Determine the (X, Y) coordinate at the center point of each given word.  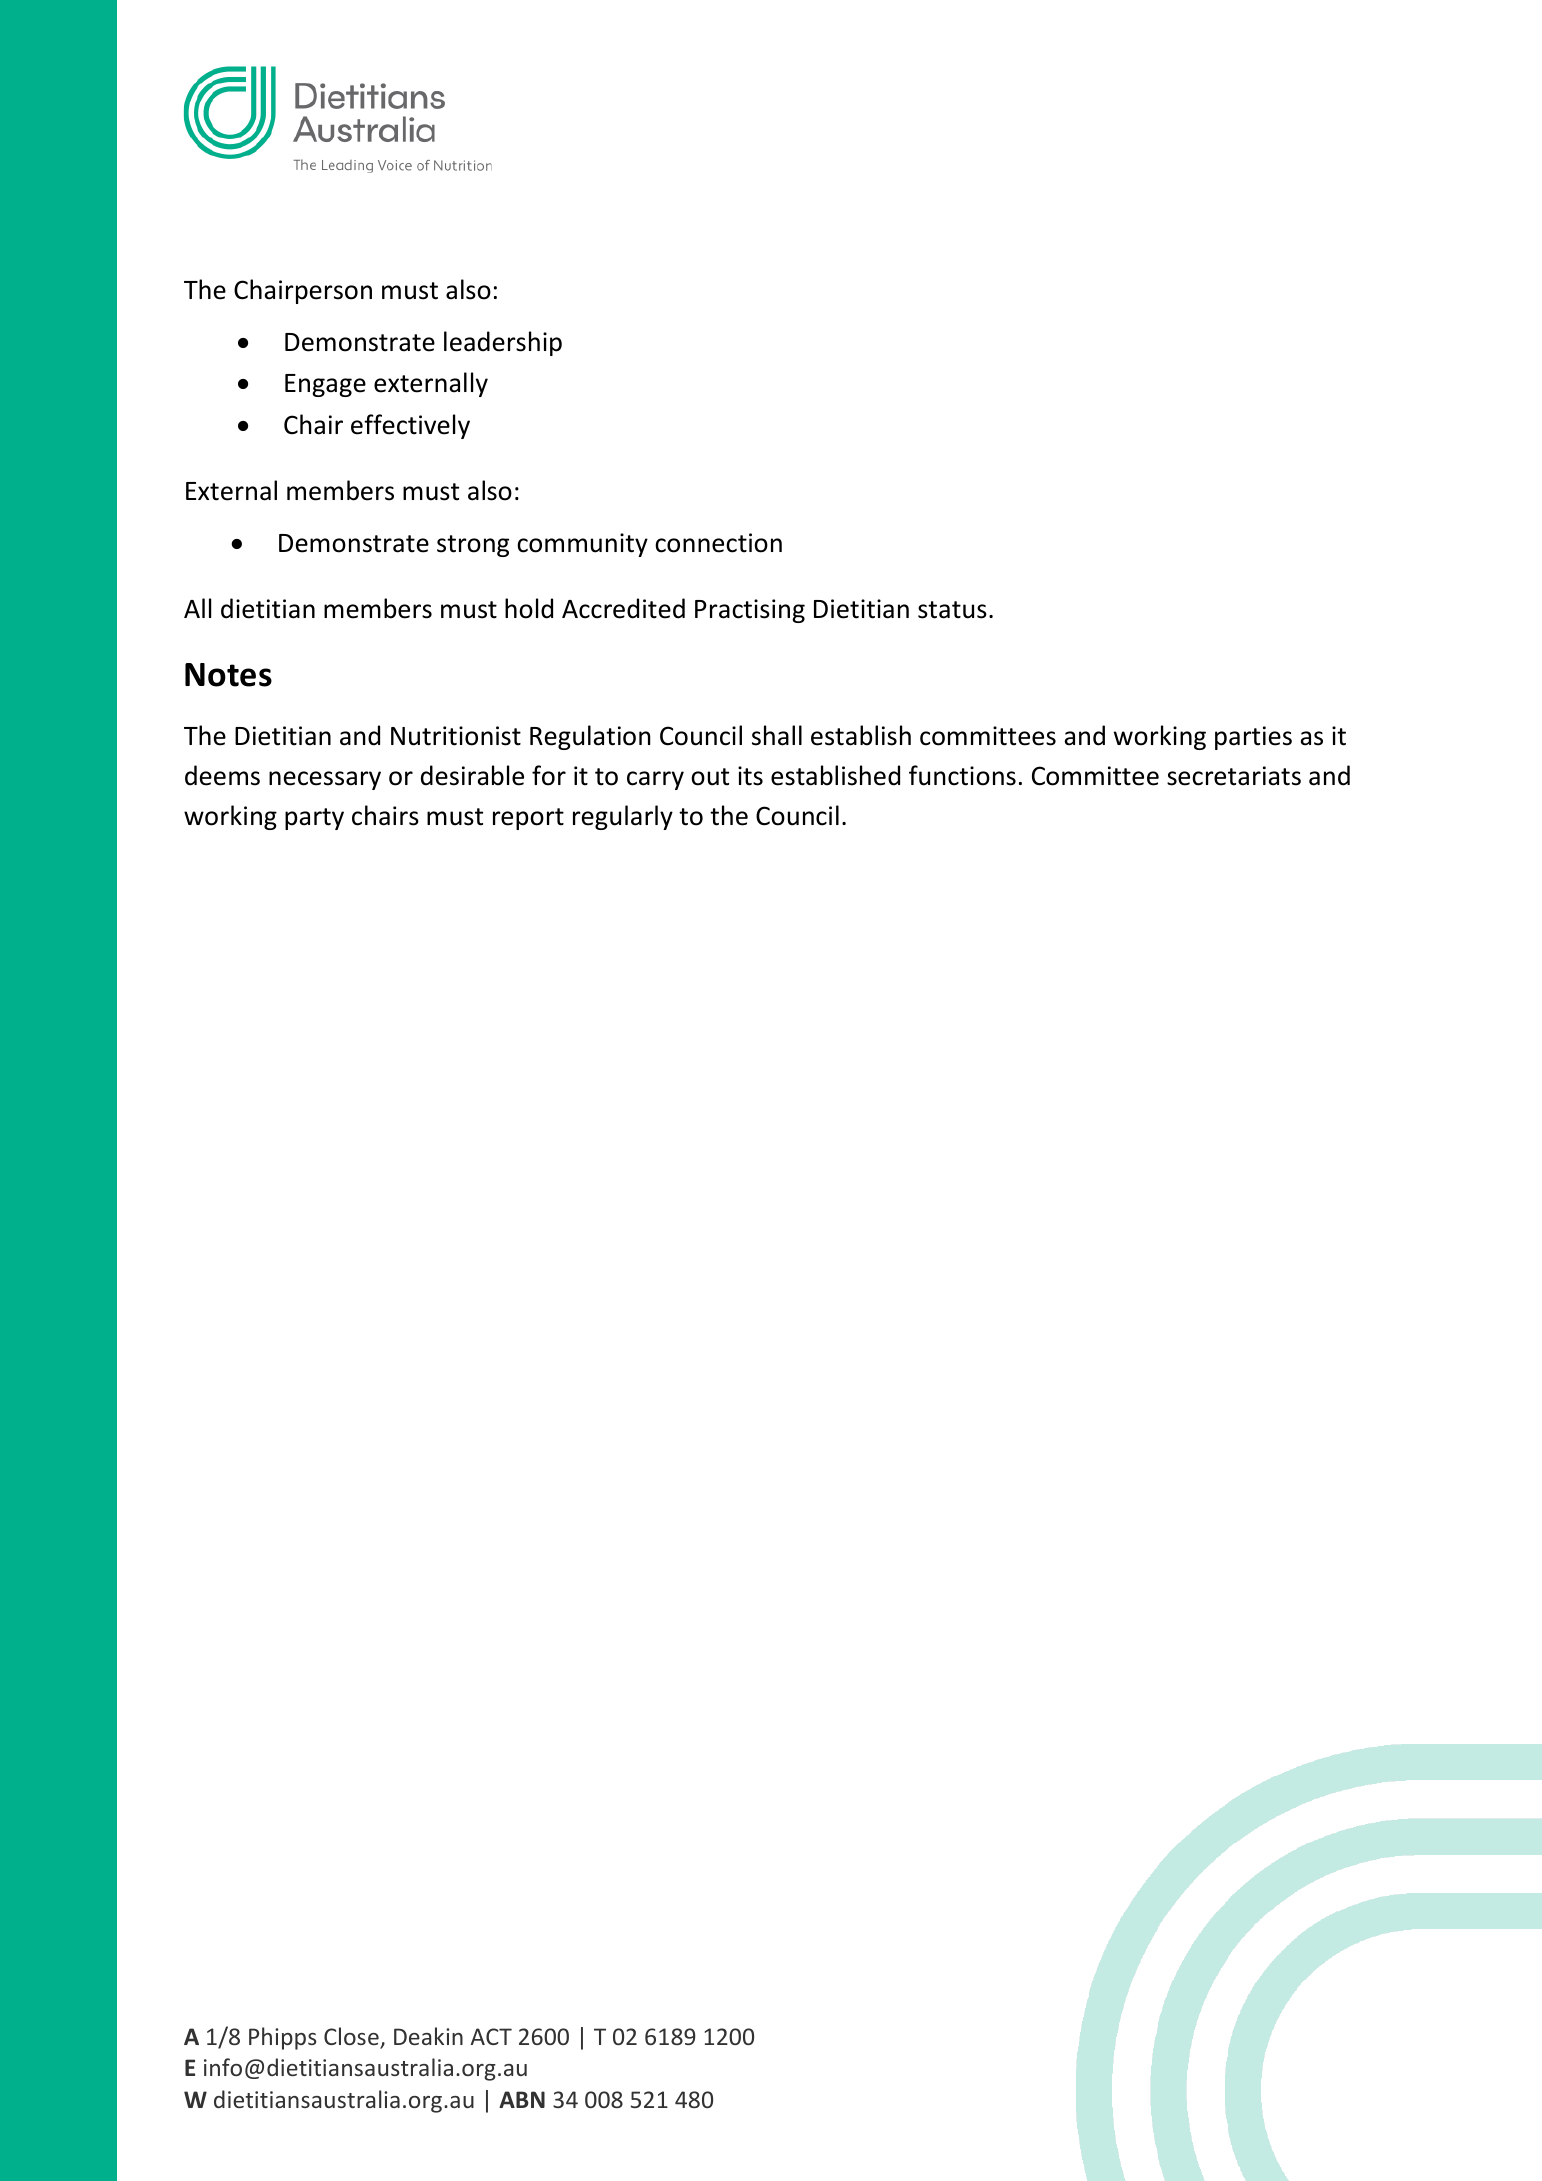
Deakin (428, 2036)
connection (718, 543)
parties (1253, 738)
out (710, 777)
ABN (522, 2099)
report (528, 819)
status (952, 610)
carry (655, 780)
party (314, 819)
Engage (325, 385)
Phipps (283, 2038)
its (750, 776)
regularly (623, 817)
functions (962, 775)
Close (352, 2037)
